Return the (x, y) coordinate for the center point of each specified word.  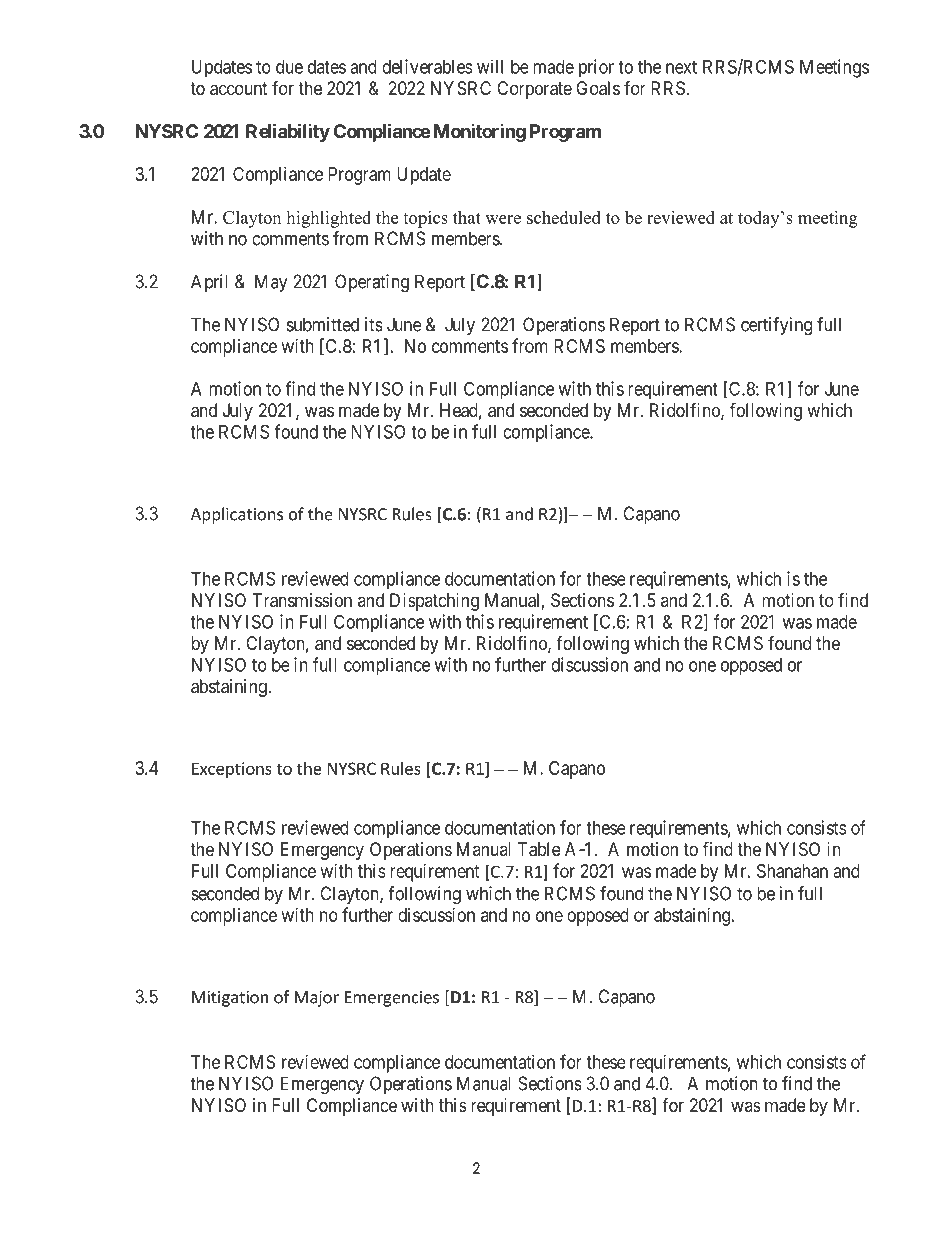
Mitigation (230, 999)
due (289, 67)
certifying (776, 326)
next (681, 67)
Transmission (302, 600)
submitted (323, 324)
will (490, 66)
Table (539, 849)
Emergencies (392, 999)
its (374, 324)
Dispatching (434, 602)
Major (317, 999)
